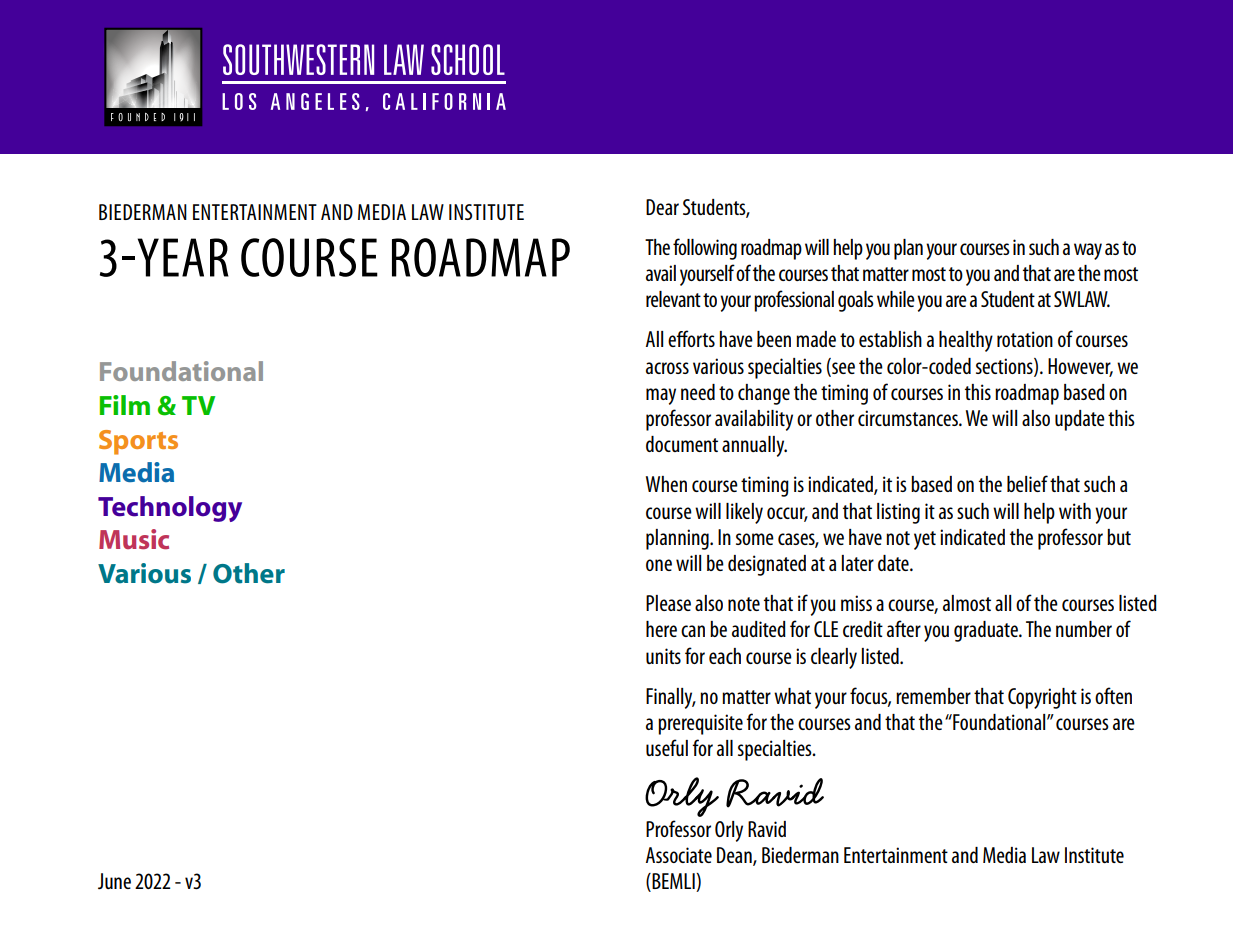 The height and width of the image is (952, 1233). Describe the element at coordinates (925, 540) in the image. I see `yet` at that location.
